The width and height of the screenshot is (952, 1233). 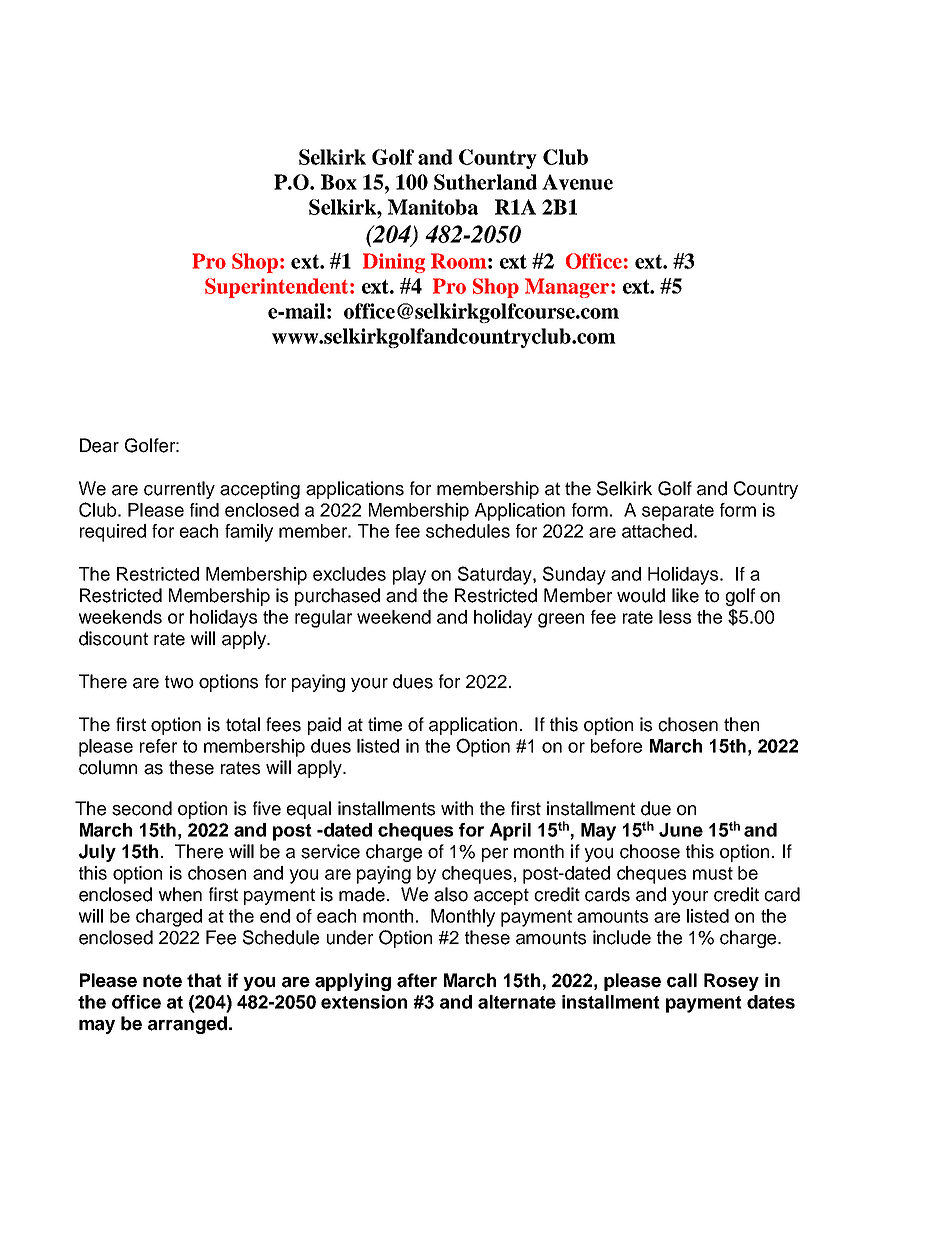 What do you see at coordinates (339, 182) in the screenshot?
I see `Box` at bounding box center [339, 182].
